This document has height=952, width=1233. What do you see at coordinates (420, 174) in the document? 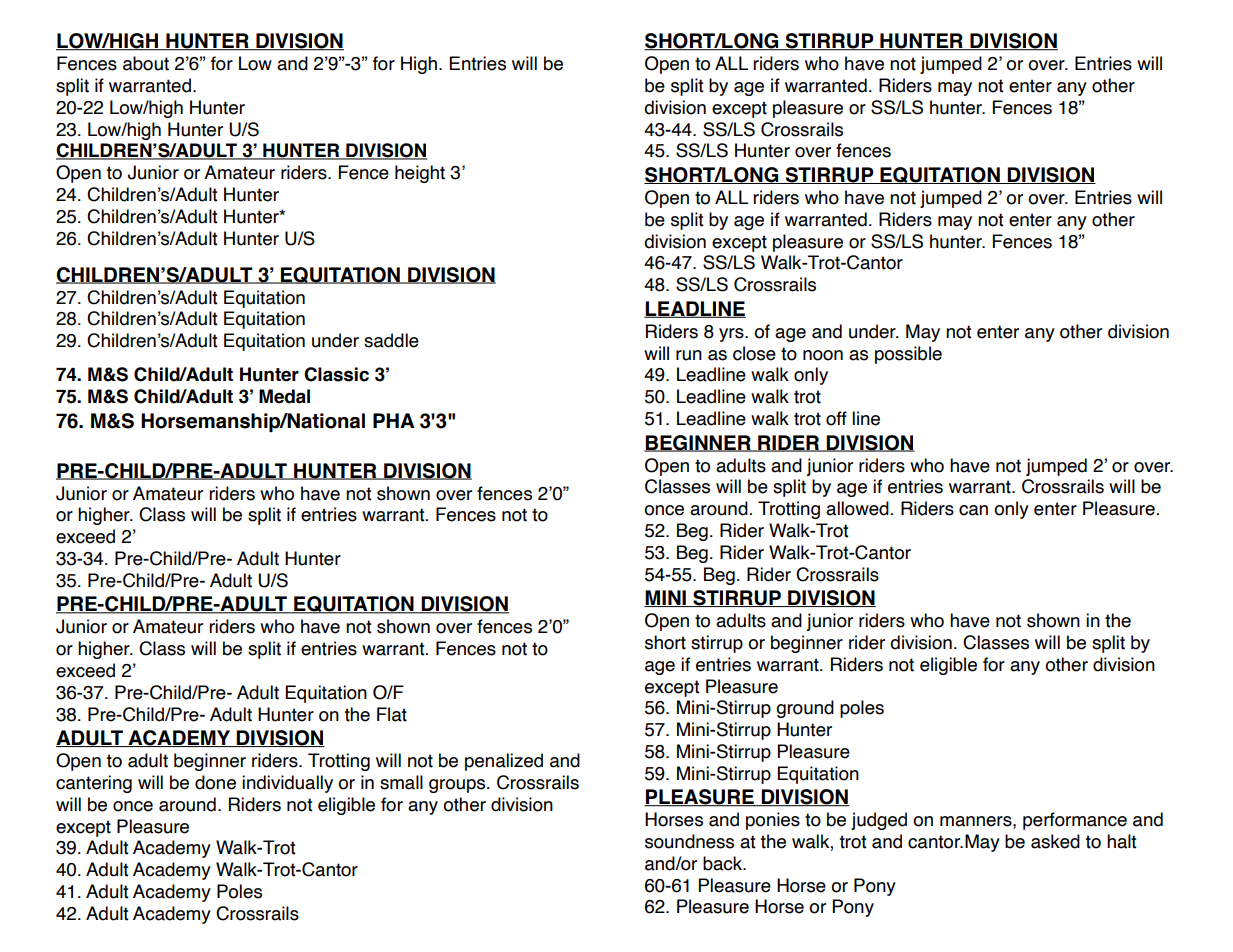
I see `height` at bounding box center [420, 174].
